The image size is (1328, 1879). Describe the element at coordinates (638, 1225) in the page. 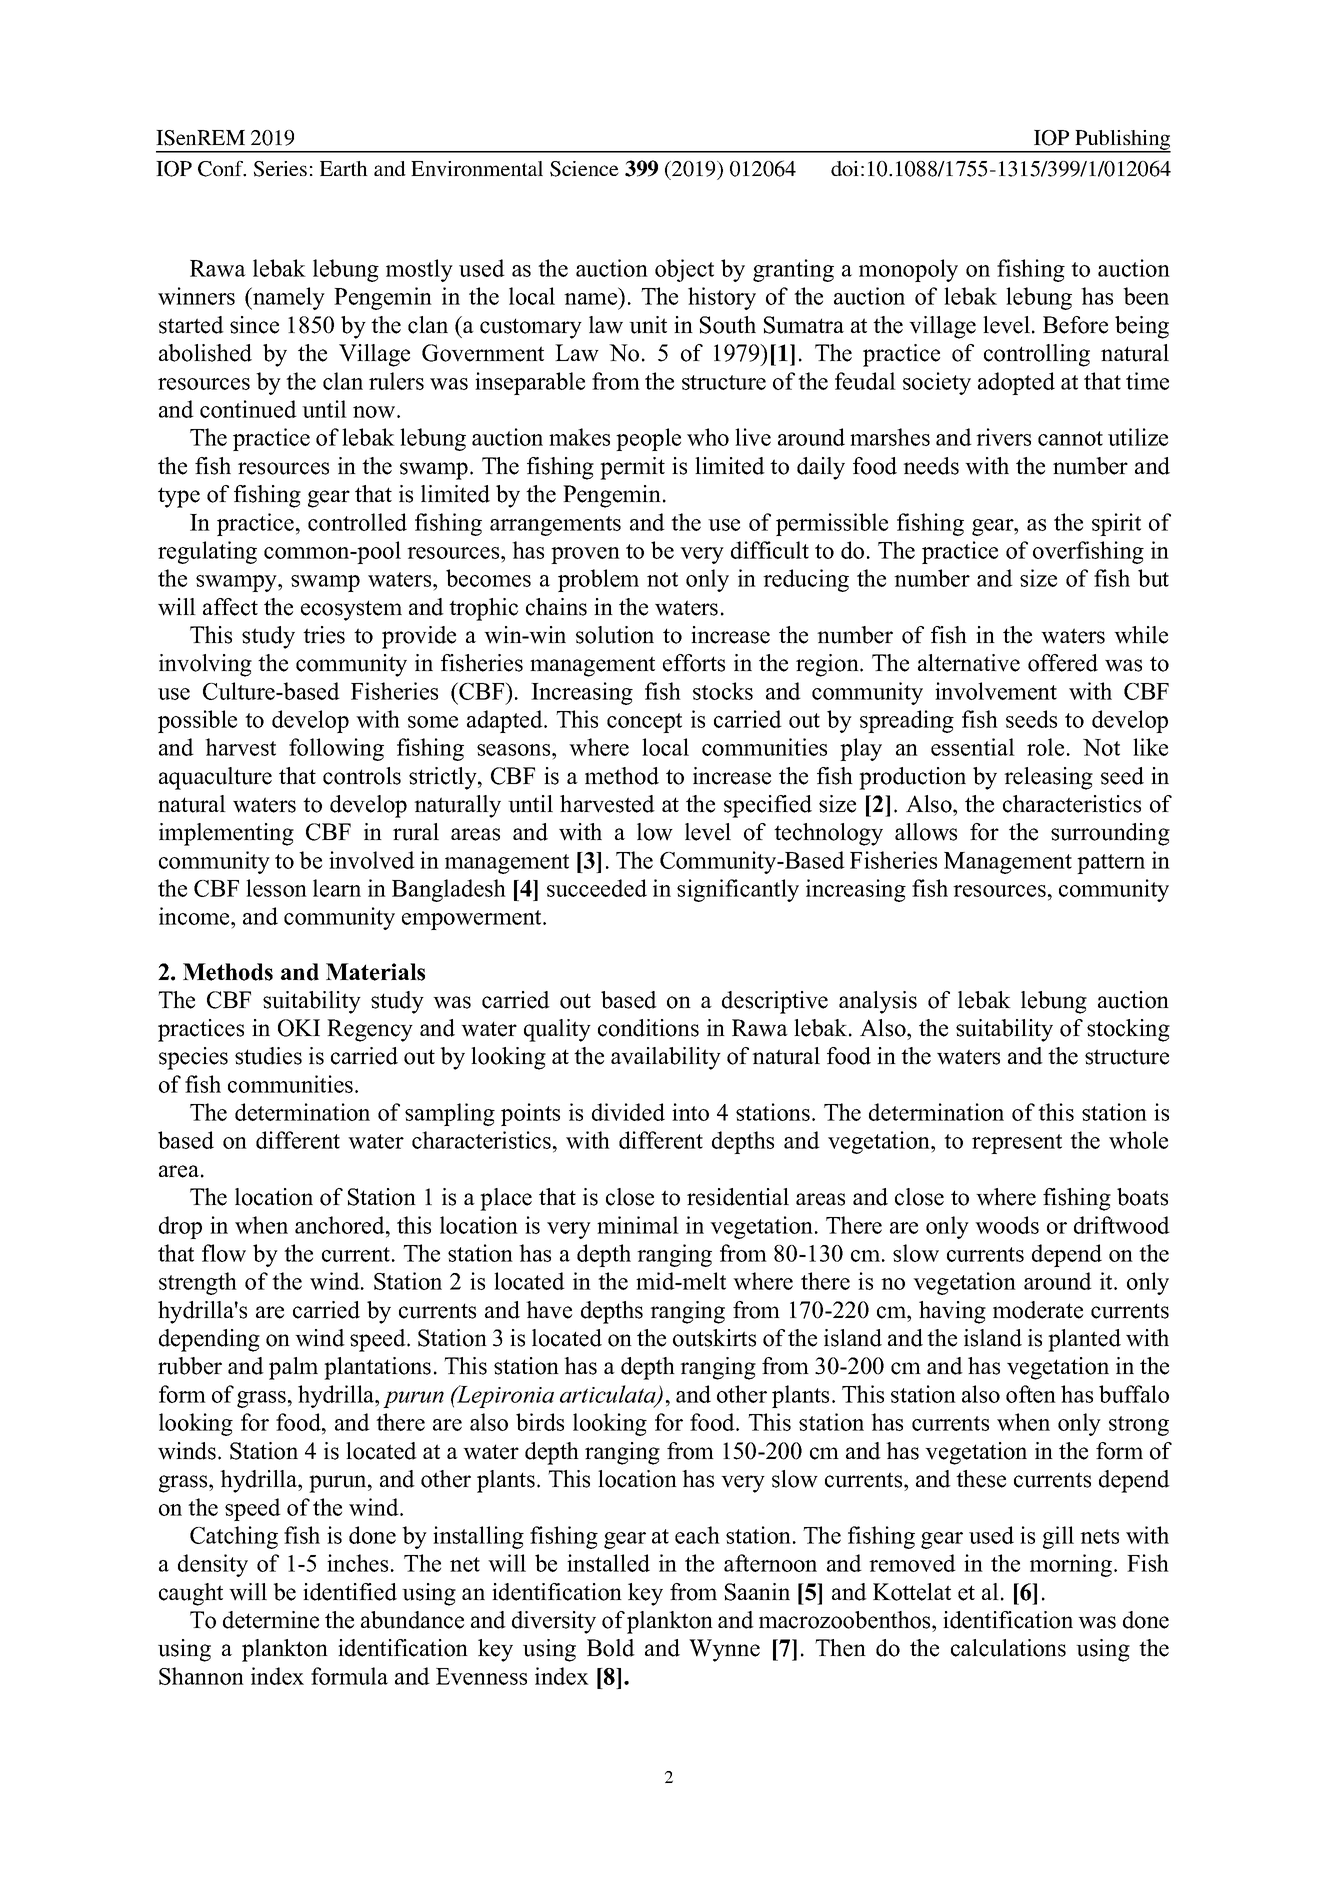

I see `minimal` at that location.
